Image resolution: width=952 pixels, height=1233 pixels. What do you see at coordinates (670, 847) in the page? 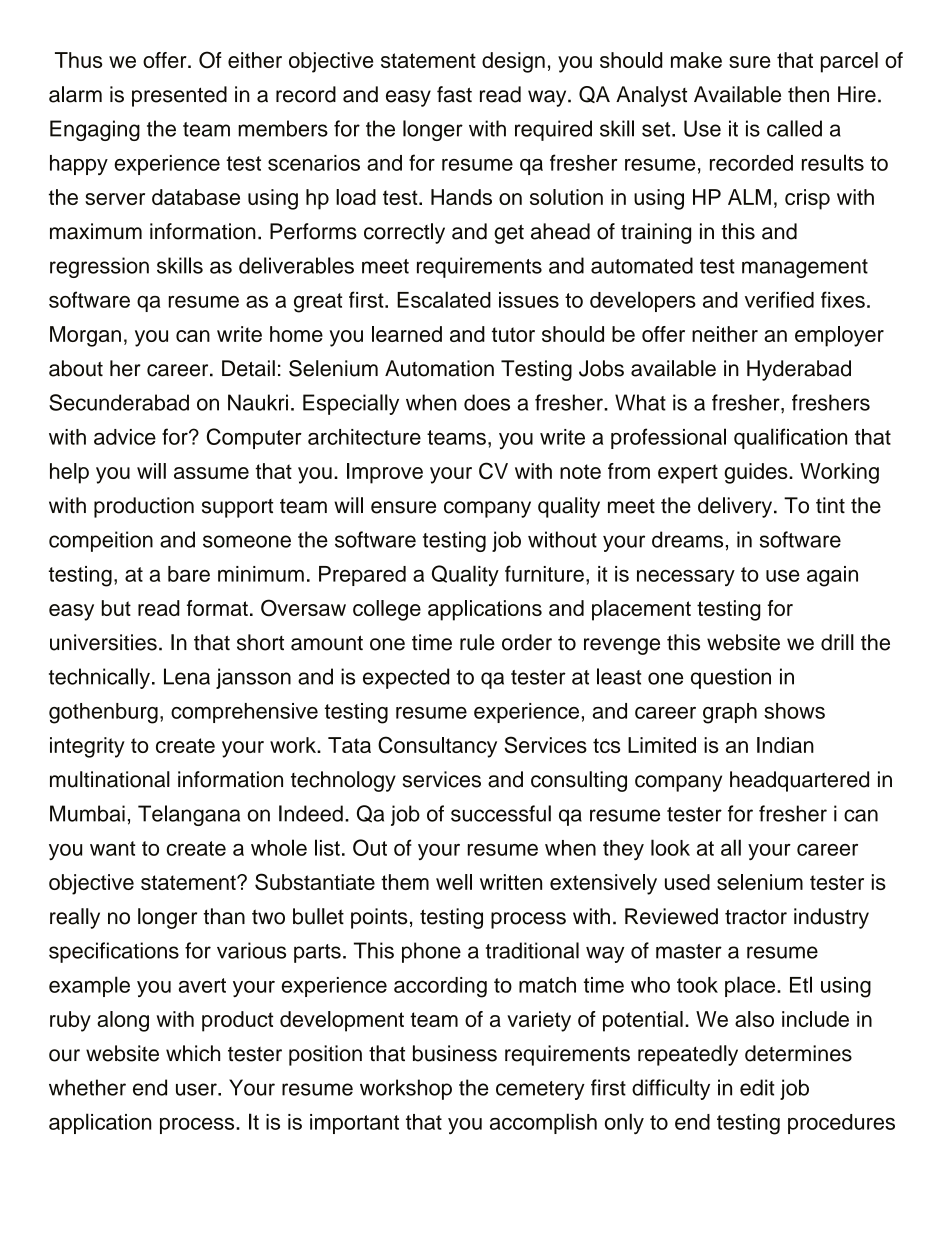
I see `look` at bounding box center [670, 847].
